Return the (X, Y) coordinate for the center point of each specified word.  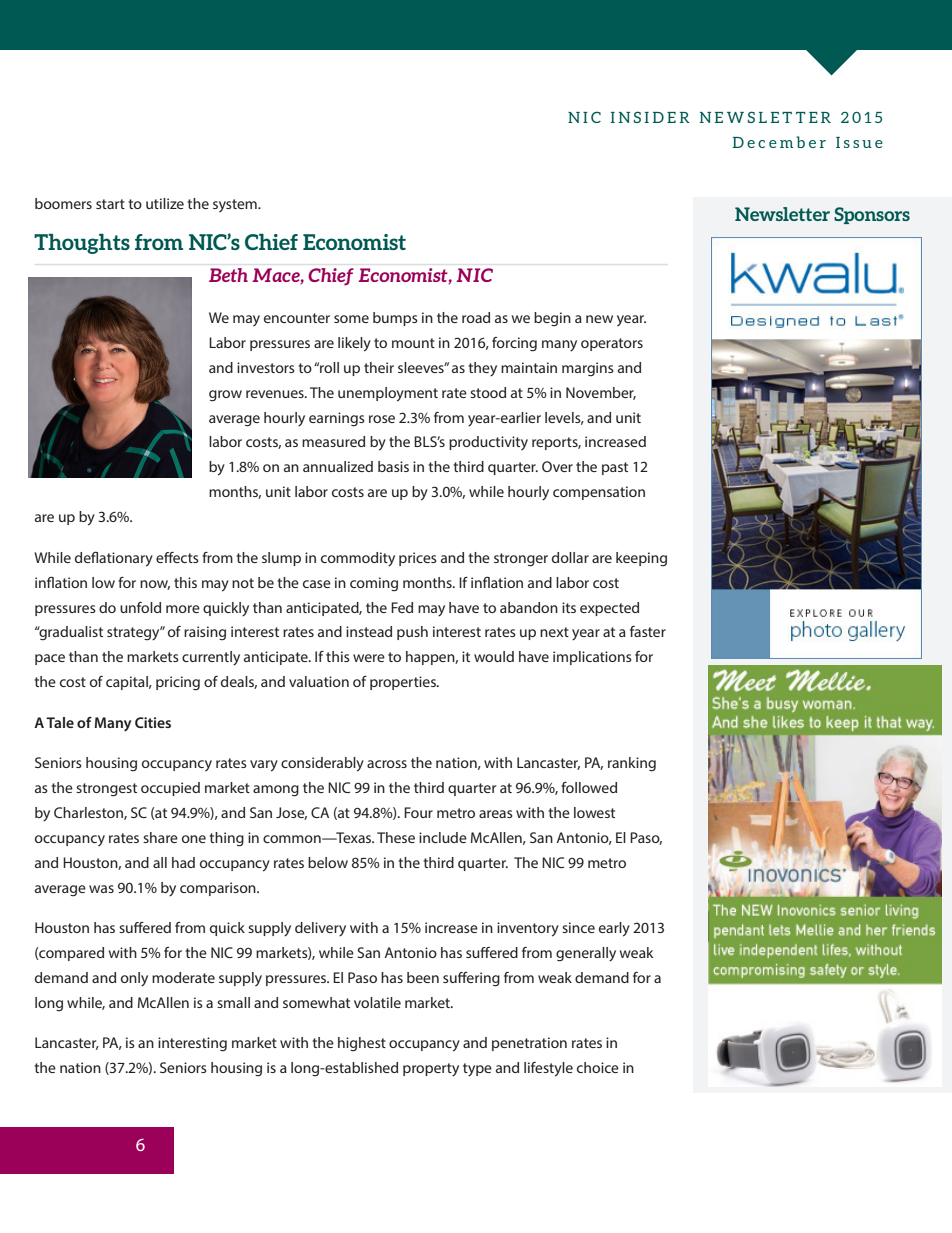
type (477, 1070)
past (615, 468)
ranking (632, 764)
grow (225, 396)
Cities (153, 722)
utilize (165, 203)
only (134, 979)
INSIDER (650, 117)
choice (598, 1067)
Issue (859, 142)
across (387, 764)
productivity (488, 443)
